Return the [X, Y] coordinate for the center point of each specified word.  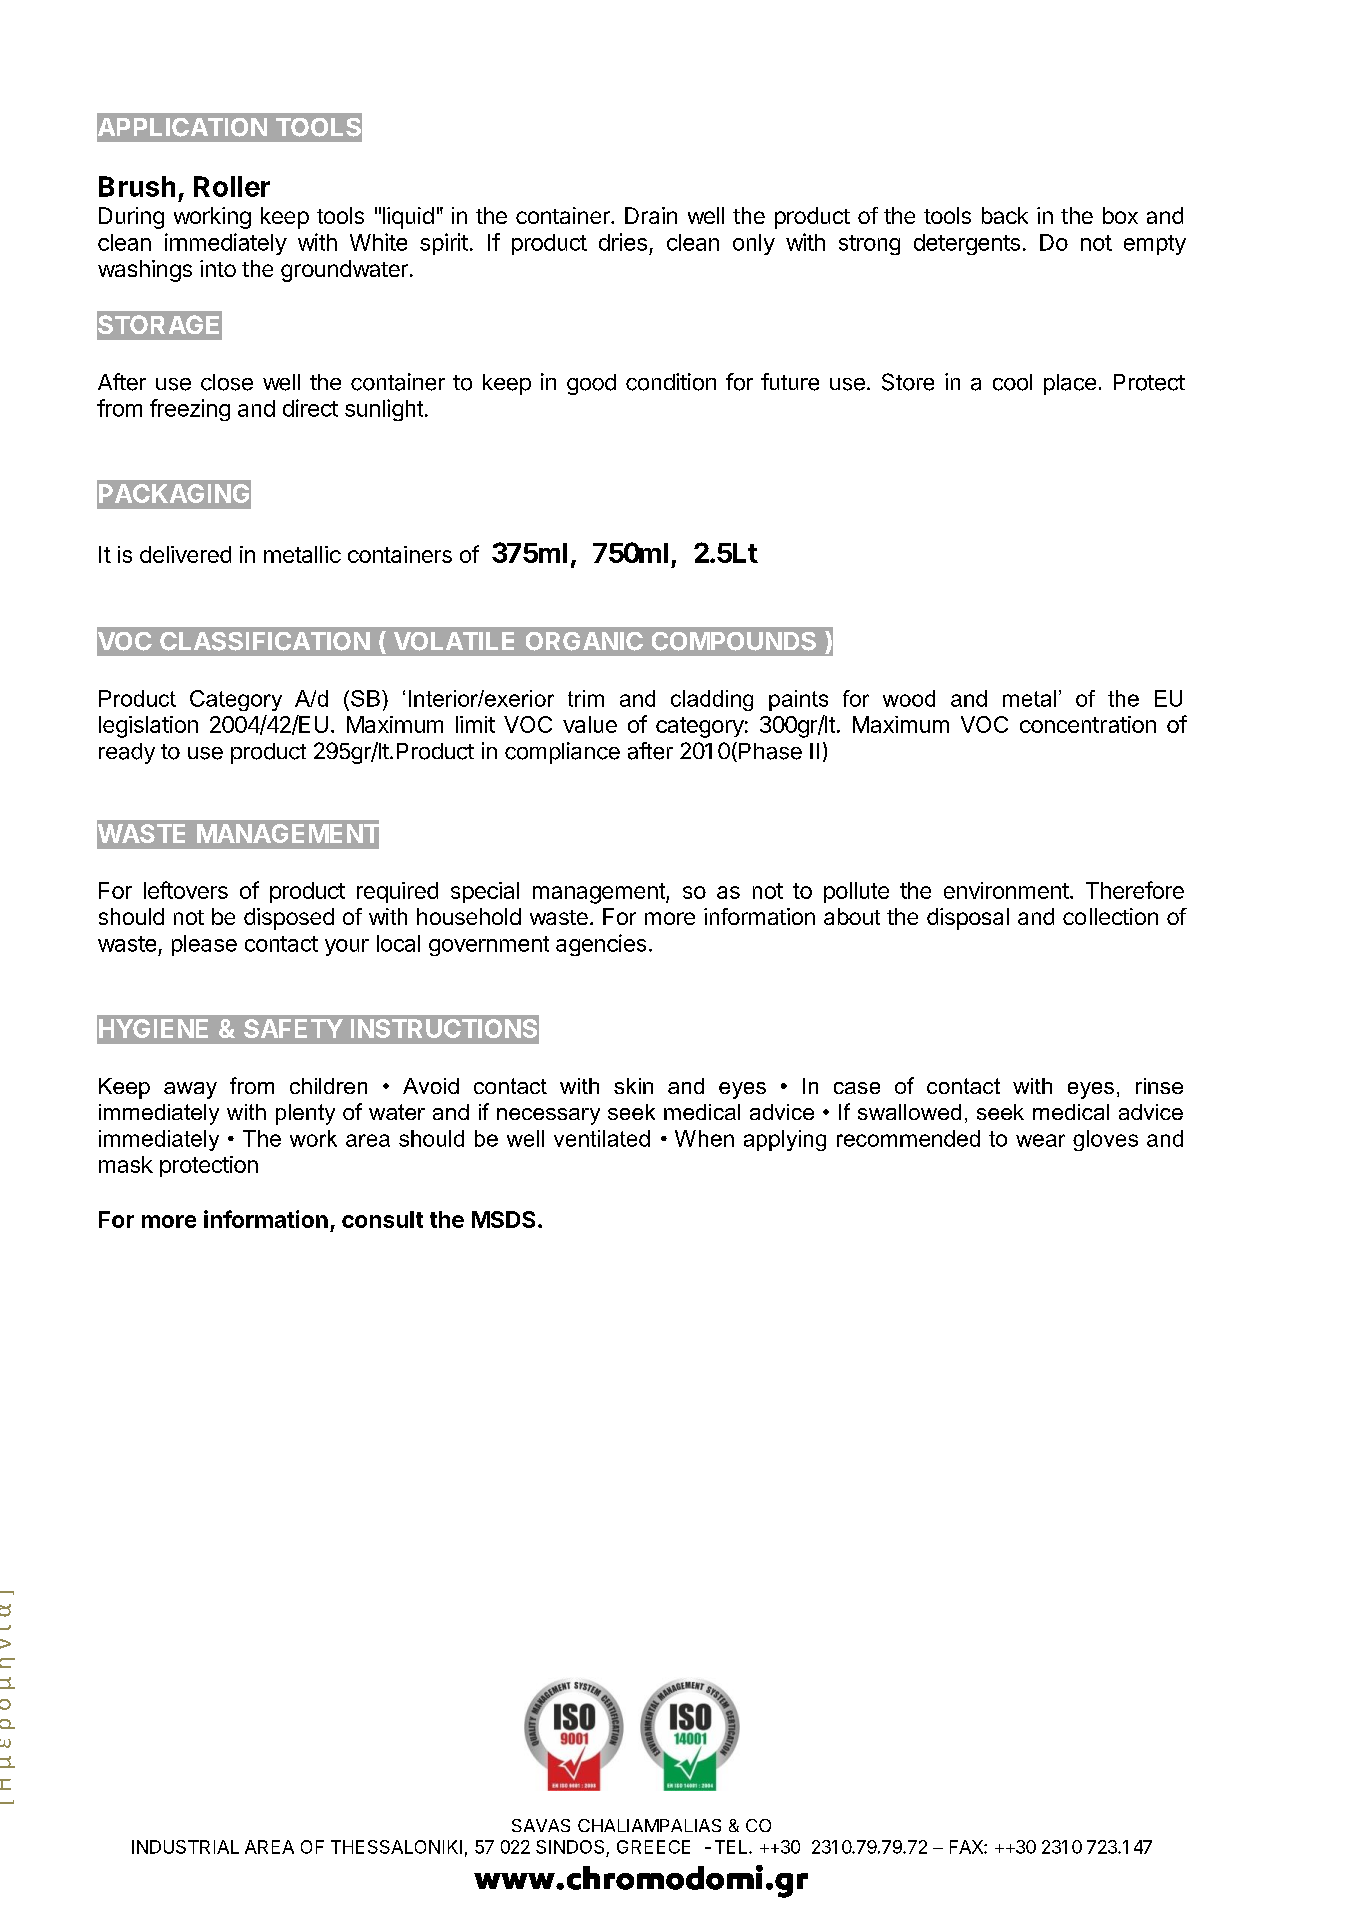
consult [382, 1219]
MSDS [503, 1219]
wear [1040, 1140]
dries [623, 242]
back [1005, 215]
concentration [1088, 724]
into [218, 268]
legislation [148, 727]
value [590, 724]
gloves [1105, 1140]
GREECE [653, 1847]
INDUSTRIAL [185, 1847]
